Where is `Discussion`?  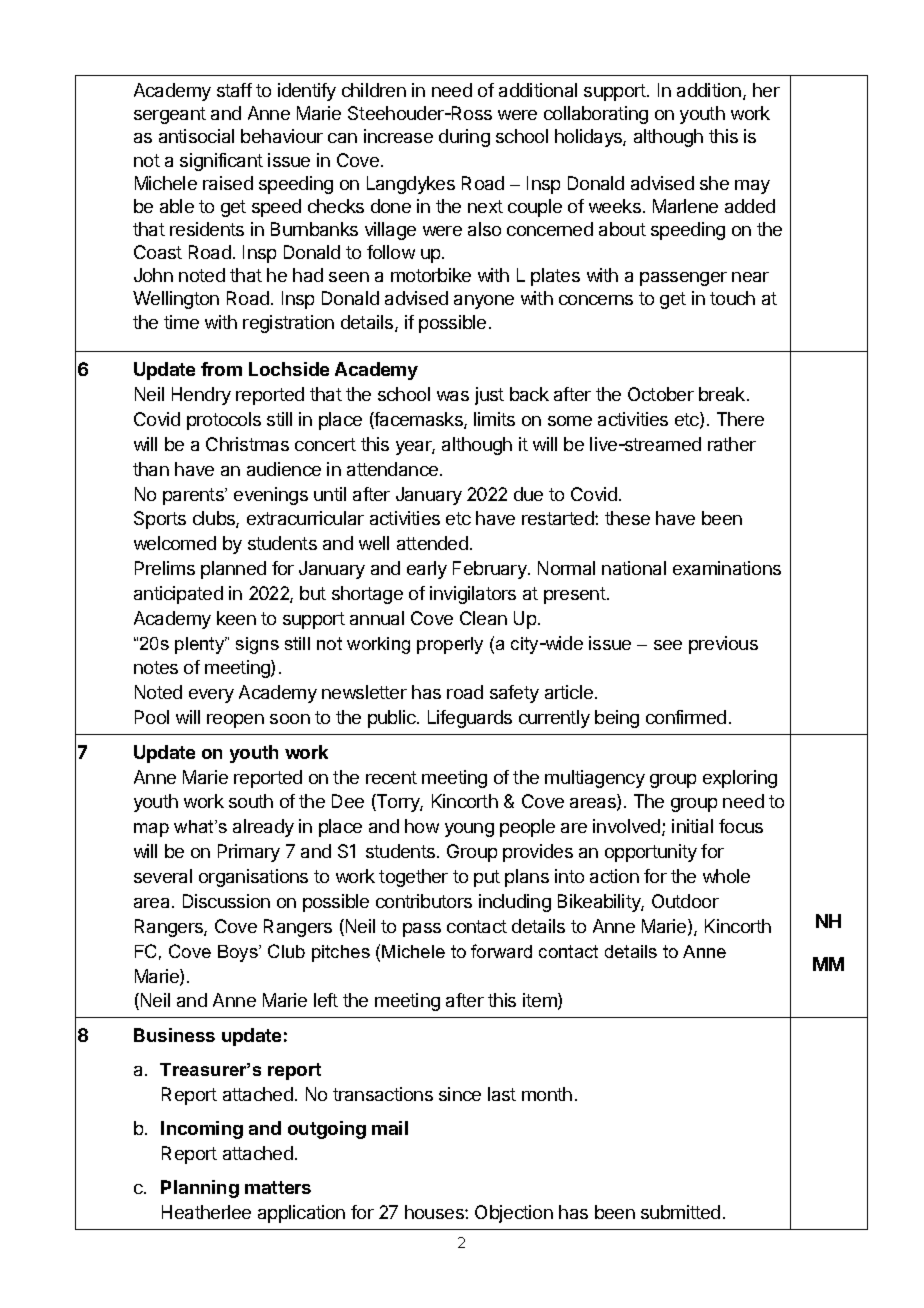
Discussion is located at coordinates (226, 901).
